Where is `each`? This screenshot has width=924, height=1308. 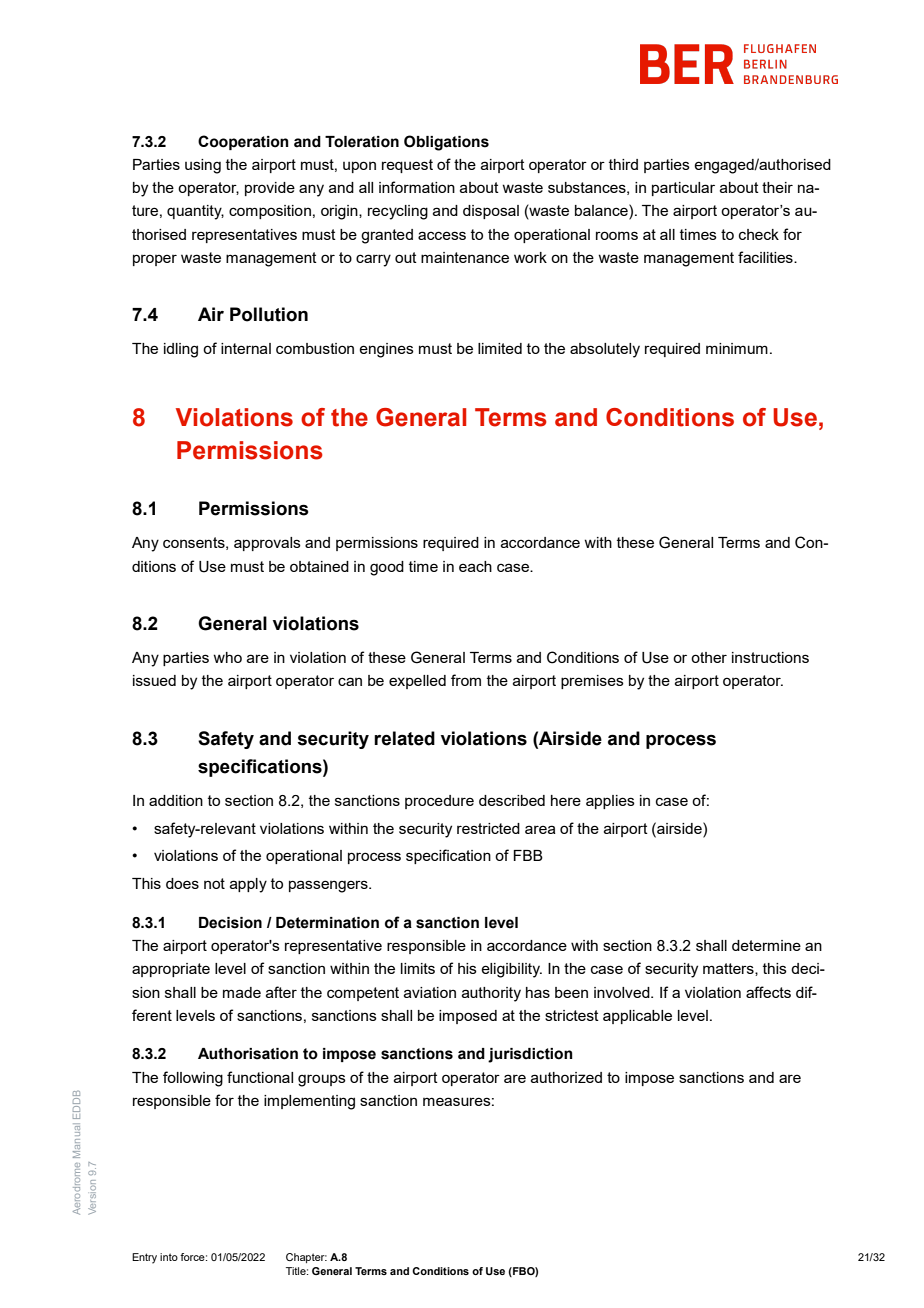 each is located at coordinates (475, 566).
